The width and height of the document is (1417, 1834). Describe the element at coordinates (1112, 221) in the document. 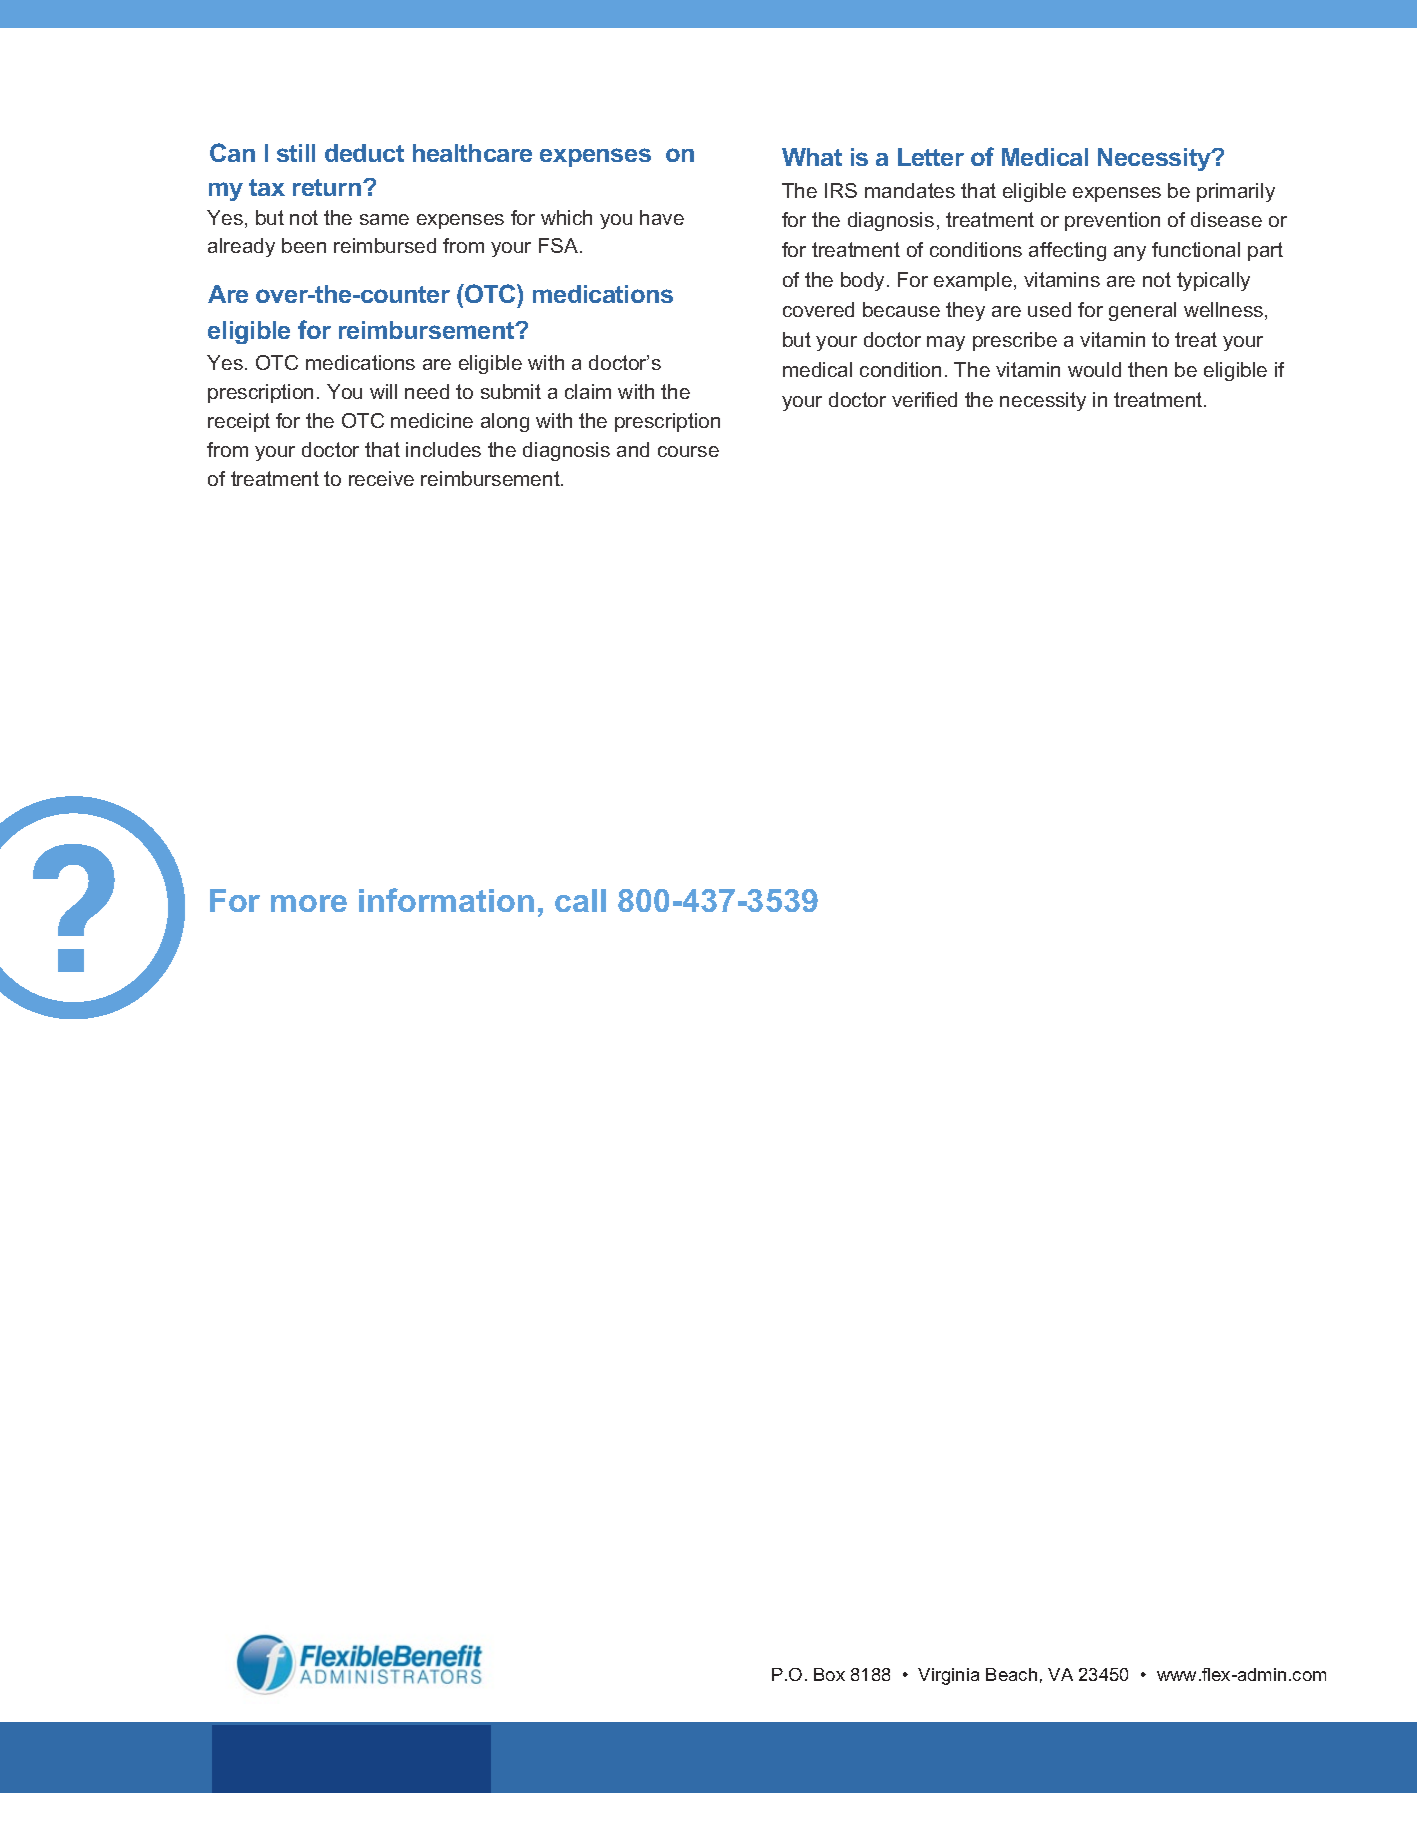

I see `prevention` at that location.
